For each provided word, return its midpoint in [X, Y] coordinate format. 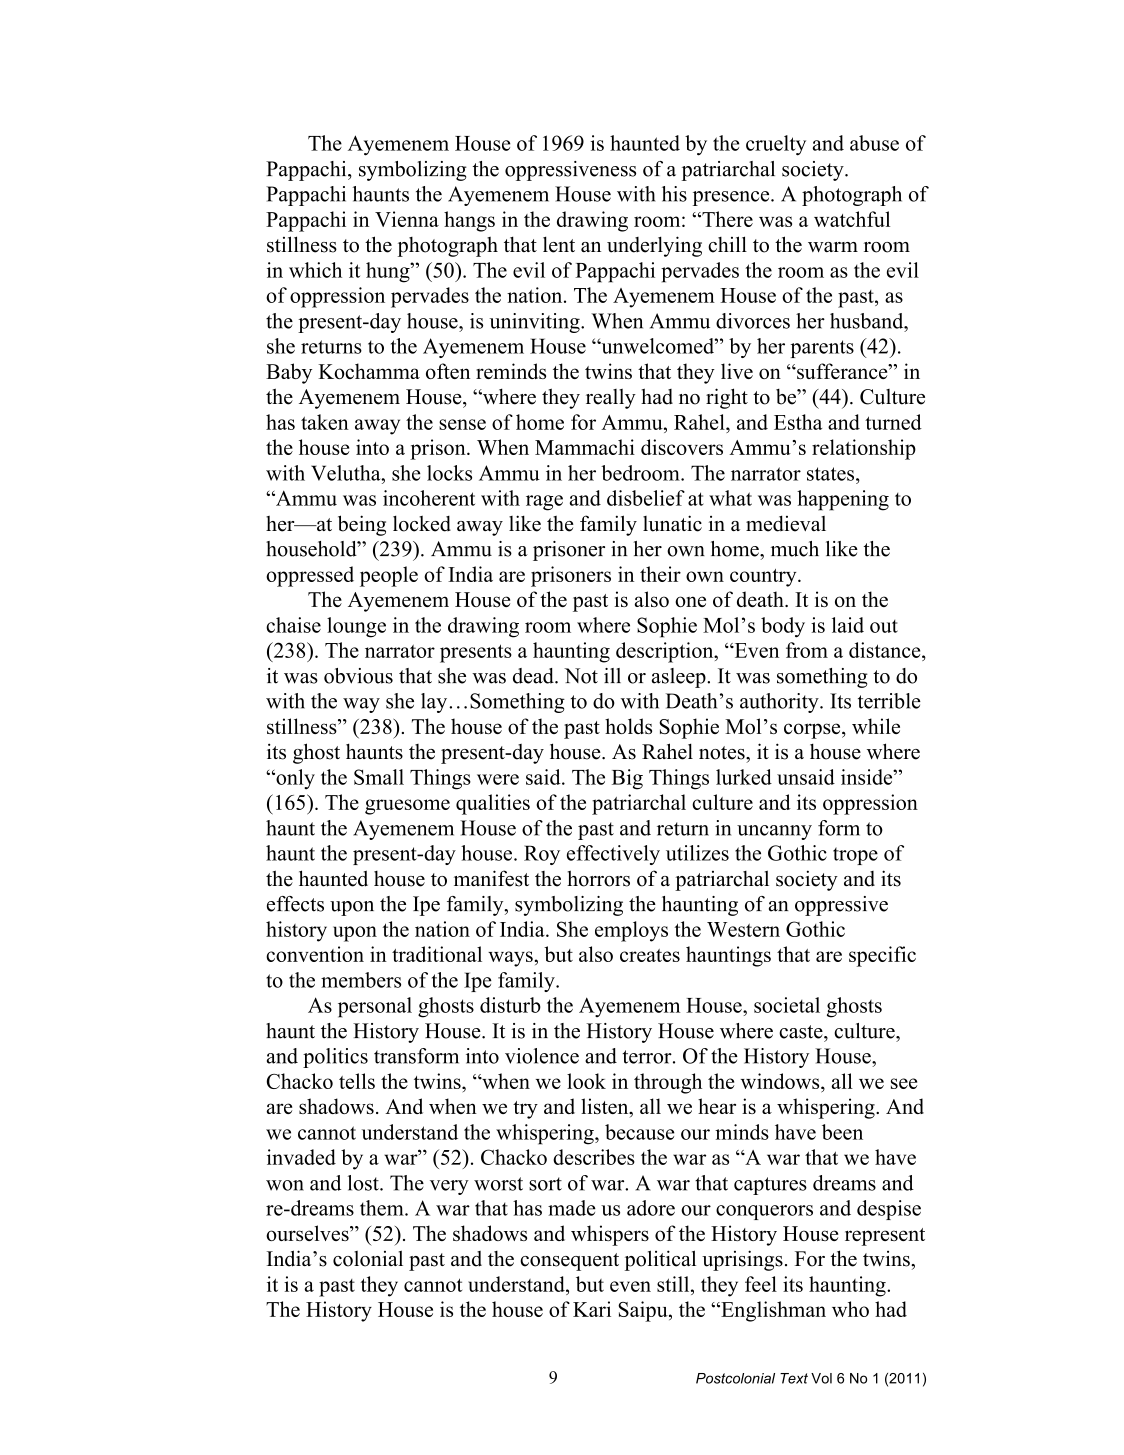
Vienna [407, 219]
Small [379, 777]
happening [843, 500]
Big [627, 779]
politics [335, 1058]
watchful [852, 219]
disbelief [646, 498]
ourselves [308, 1233]
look [586, 1081]
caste [802, 1032]
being [362, 525]
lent [559, 244]
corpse [813, 731]
